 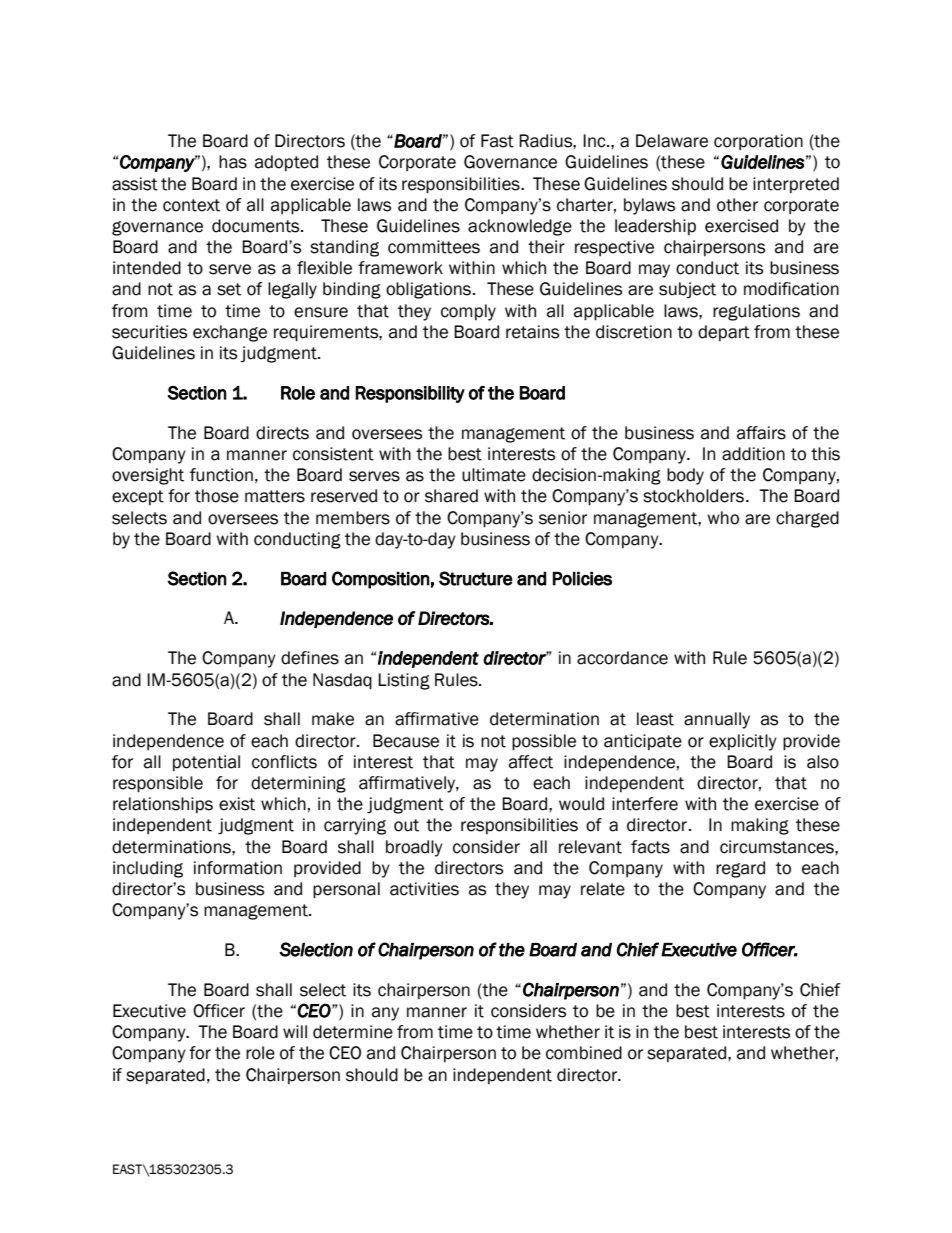 What do you see at coordinates (497, 141) in the document?
I see `Fast` at bounding box center [497, 141].
